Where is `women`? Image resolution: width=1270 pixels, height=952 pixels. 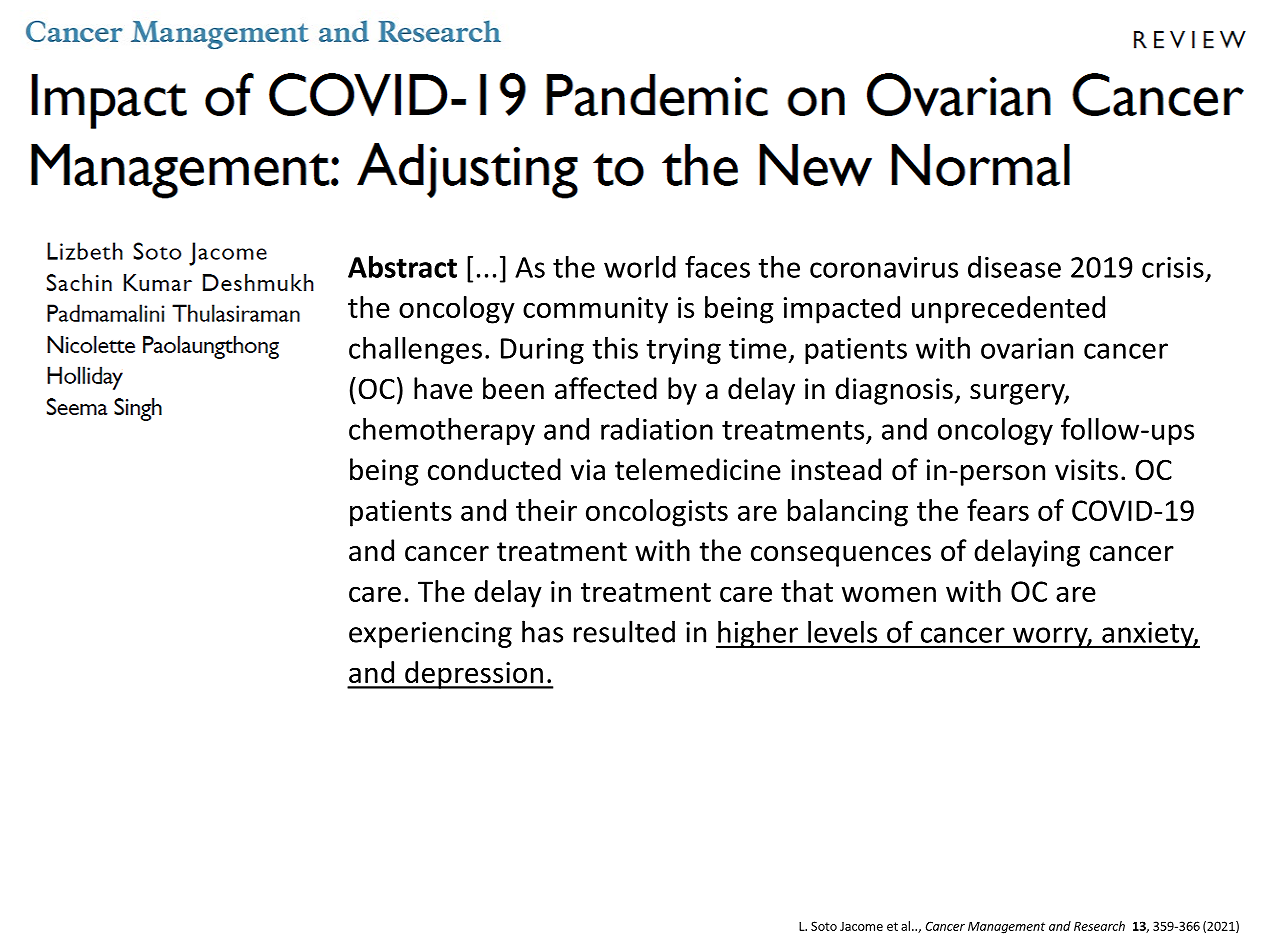 women is located at coordinates (889, 594).
